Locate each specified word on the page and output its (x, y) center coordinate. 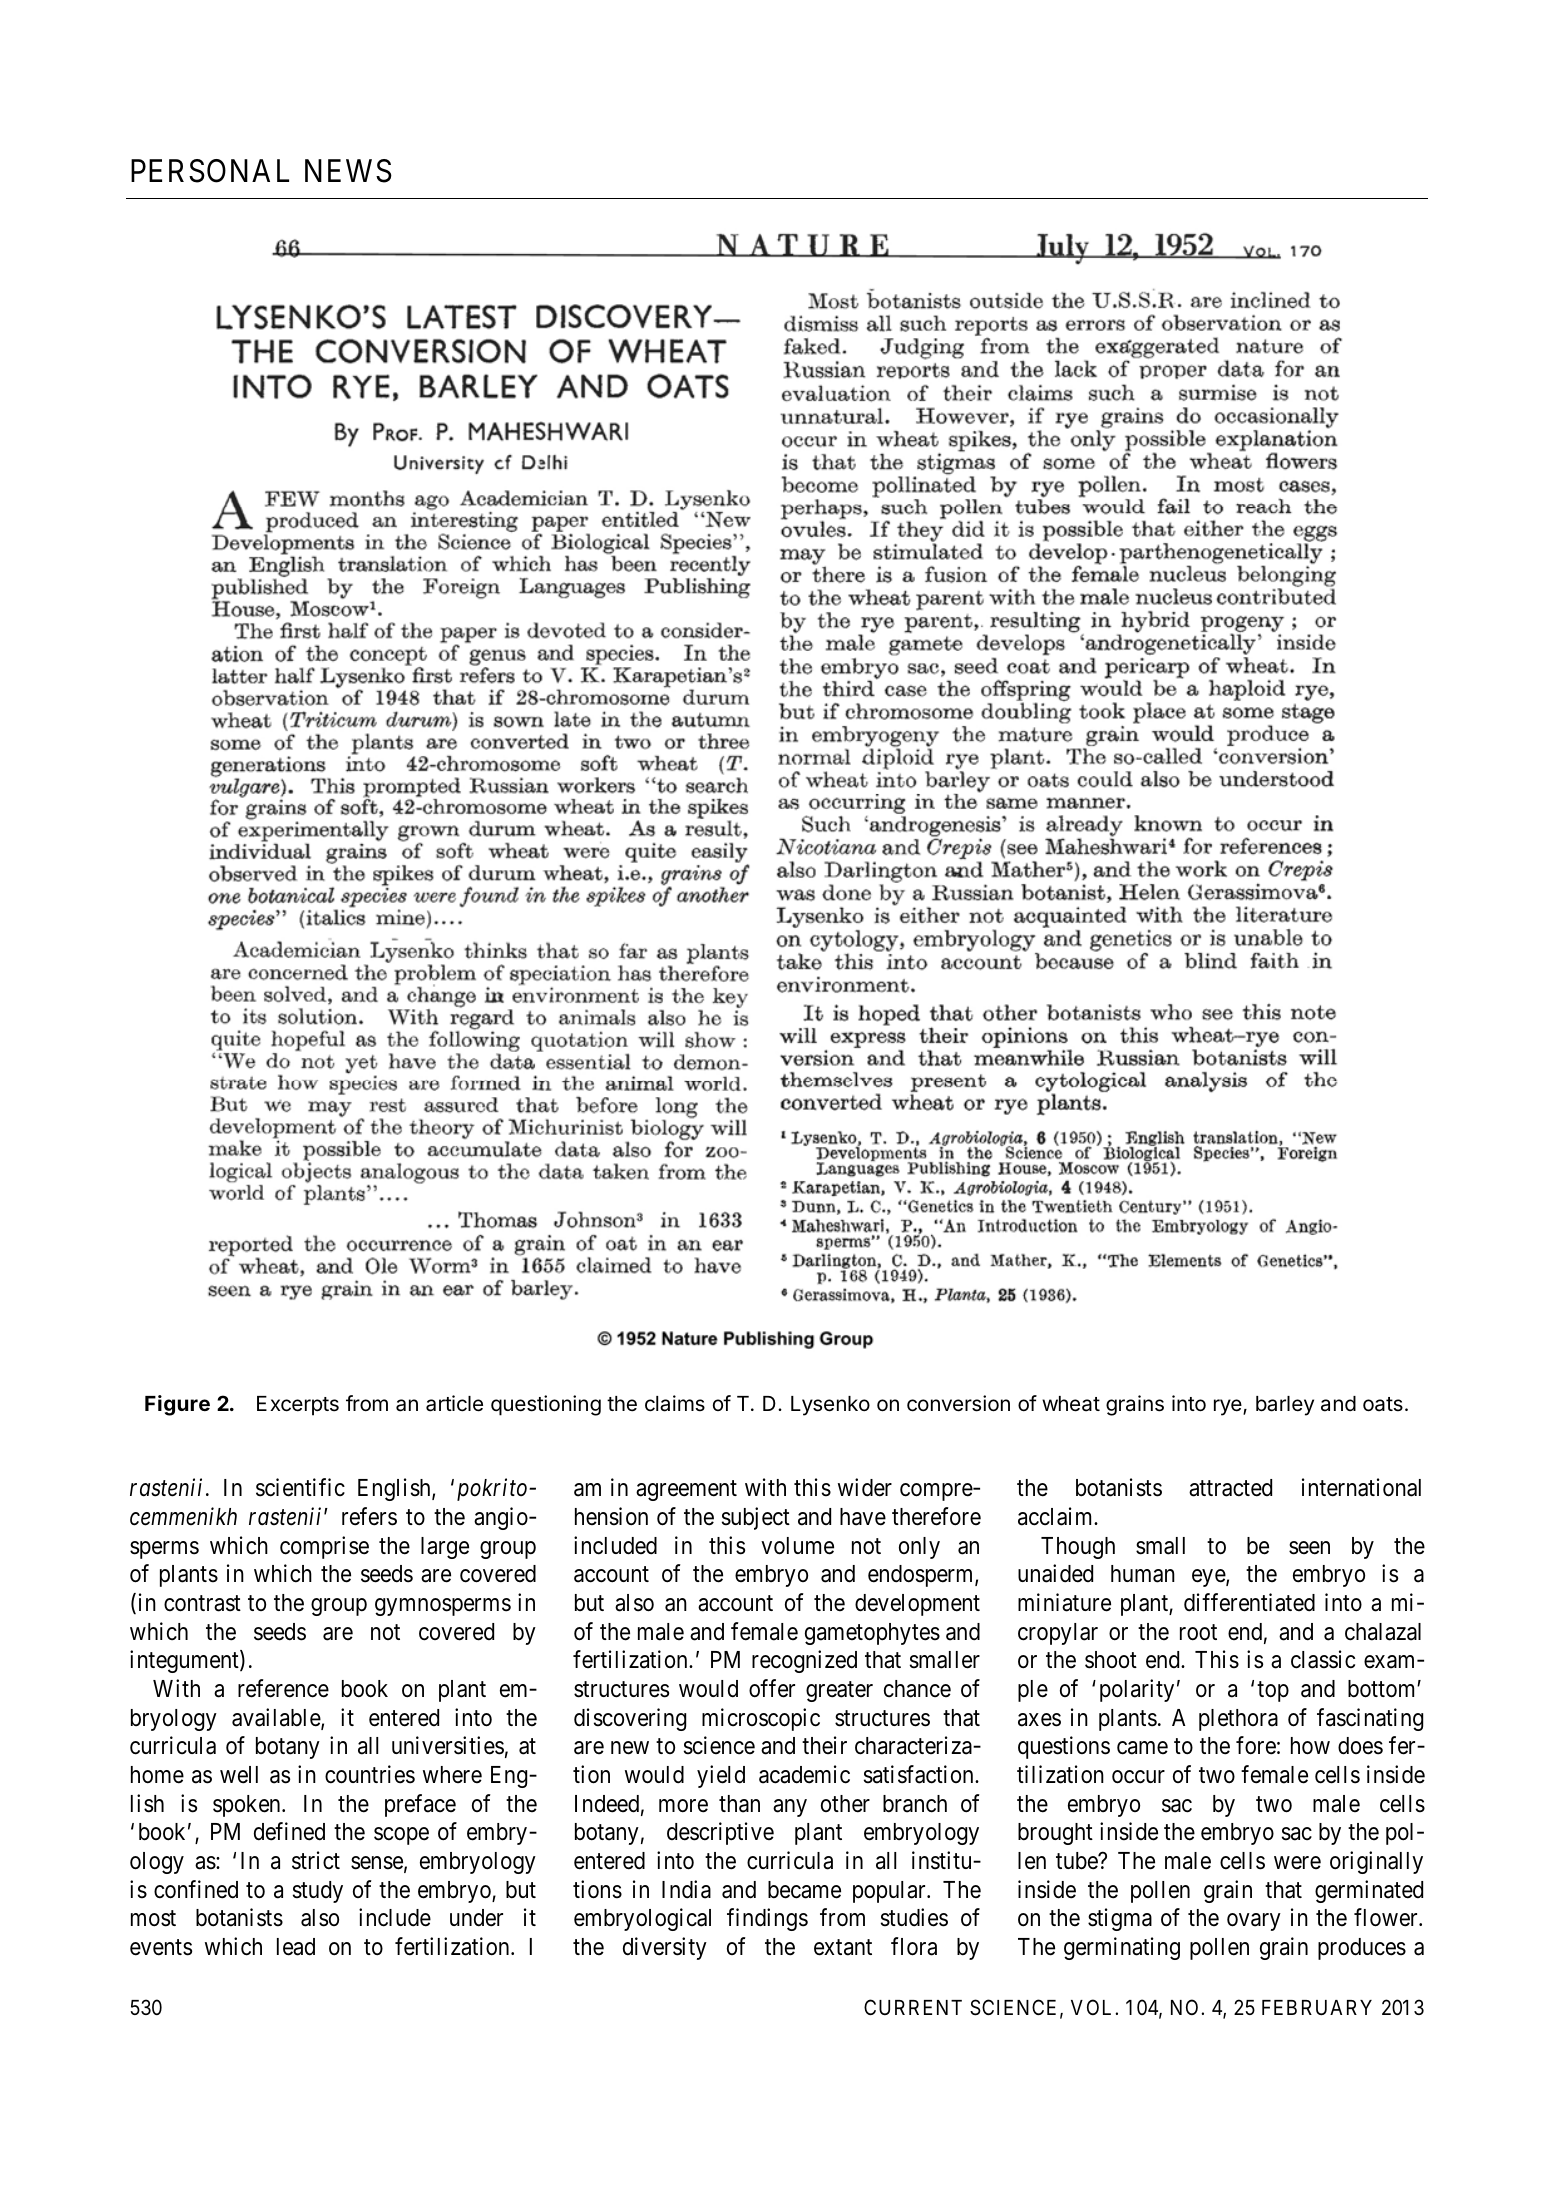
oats (1383, 1404)
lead (296, 1947)
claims (675, 1403)
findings (767, 1919)
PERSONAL (210, 171)
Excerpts (298, 1406)
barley (1285, 1406)
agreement (686, 1491)
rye (1229, 1407)
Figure (177, 1405)
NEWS (348, 171)
